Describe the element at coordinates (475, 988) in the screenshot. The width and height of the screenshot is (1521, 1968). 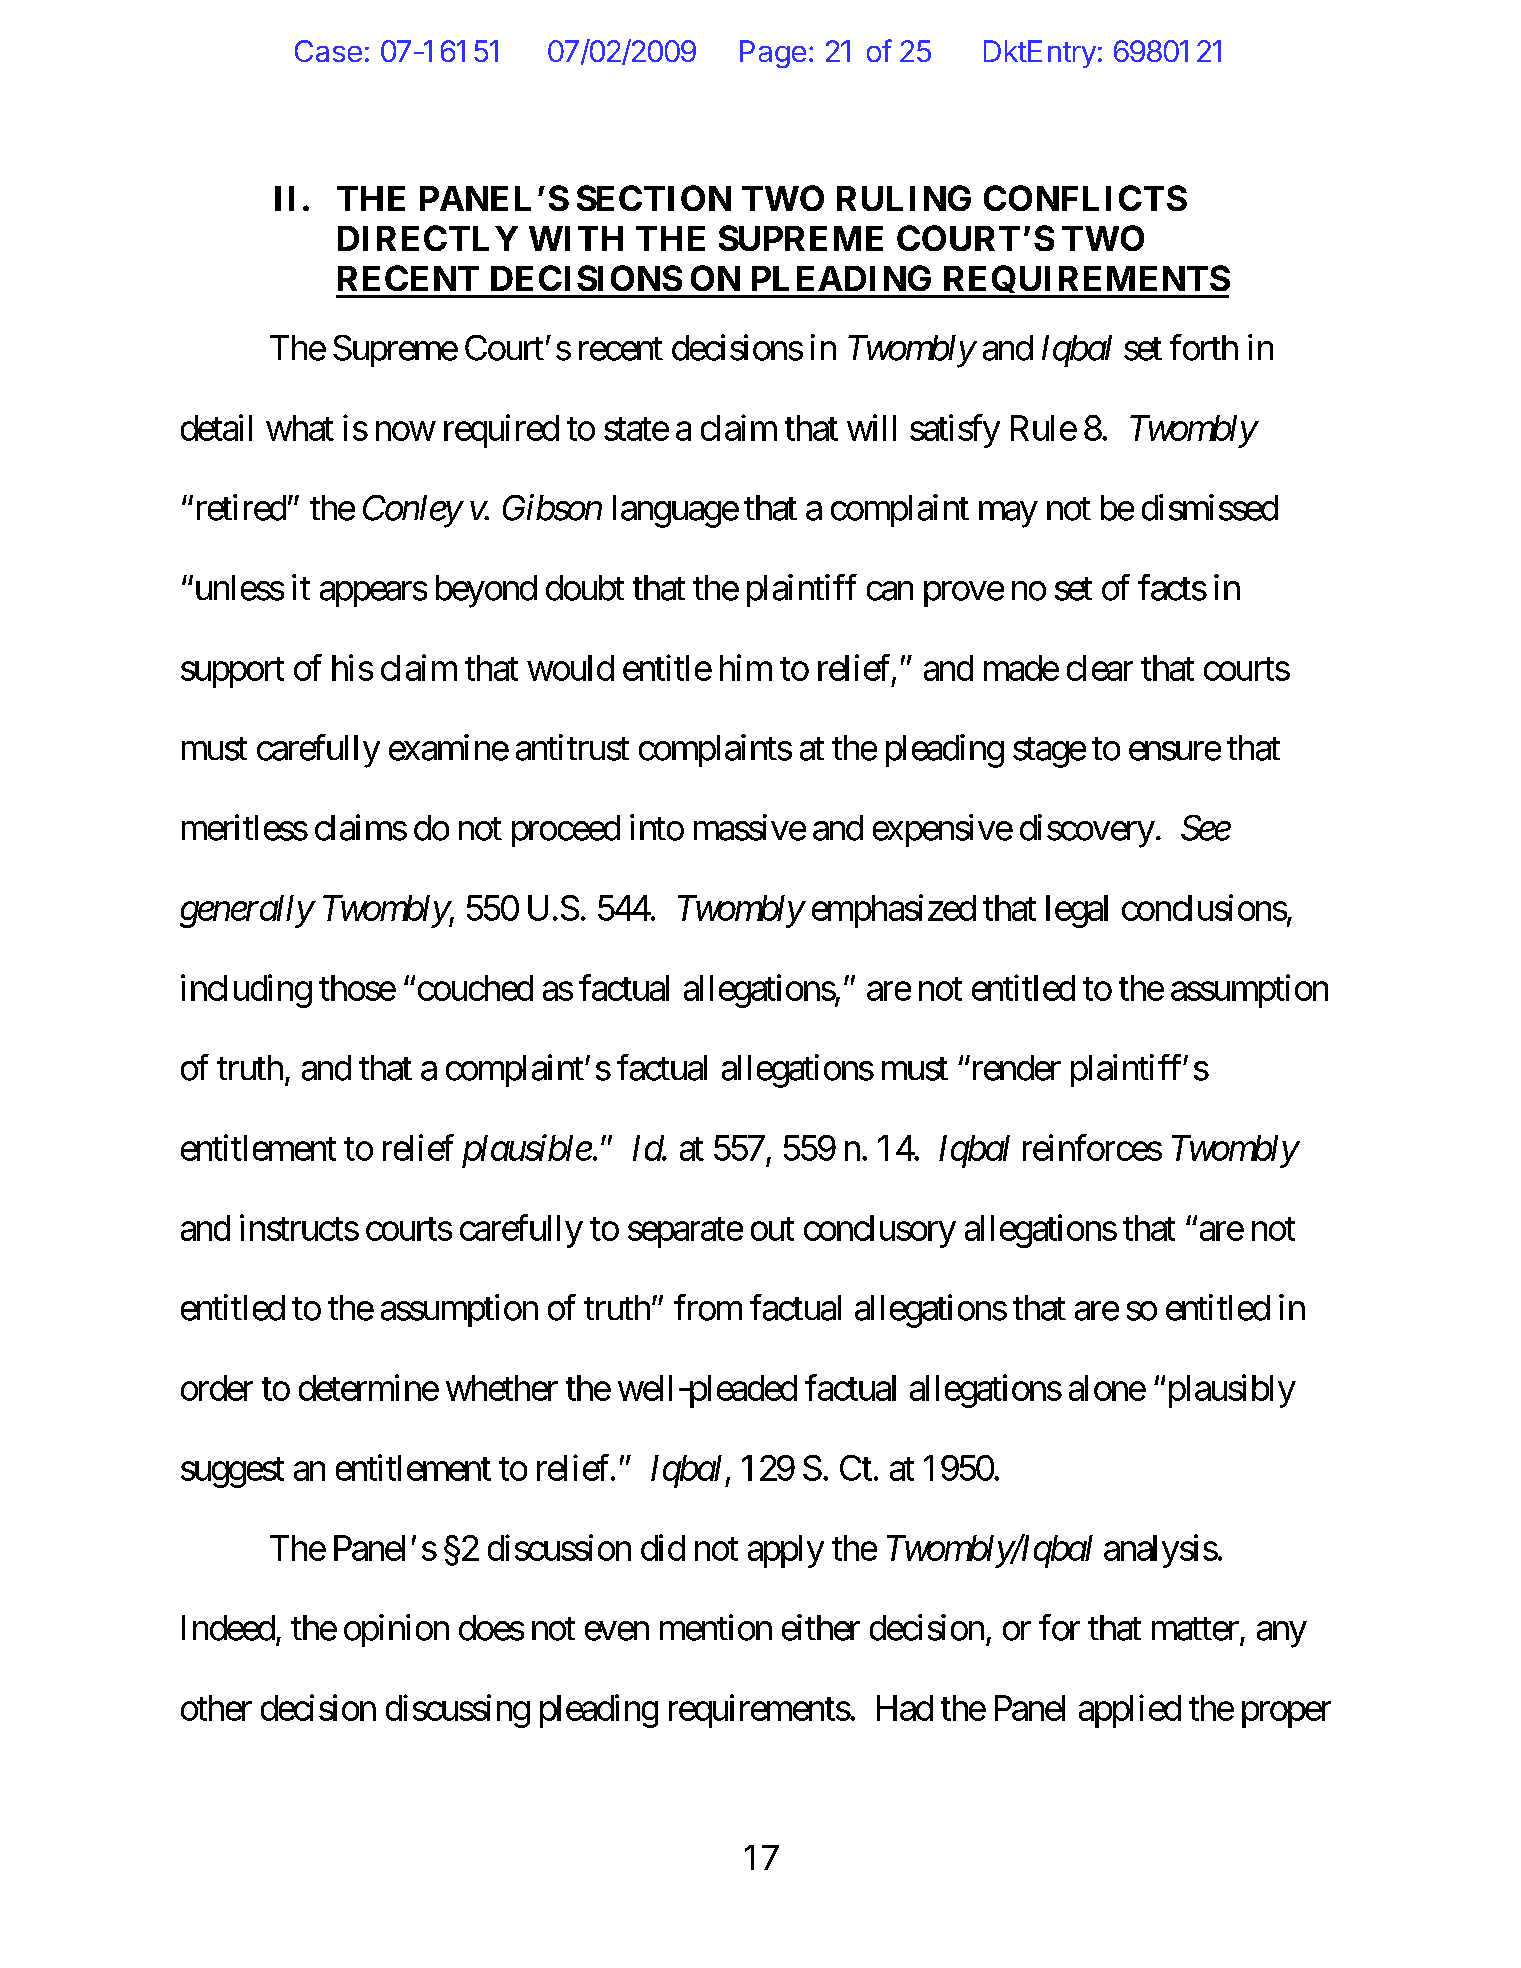
I see `couched` at that location.
